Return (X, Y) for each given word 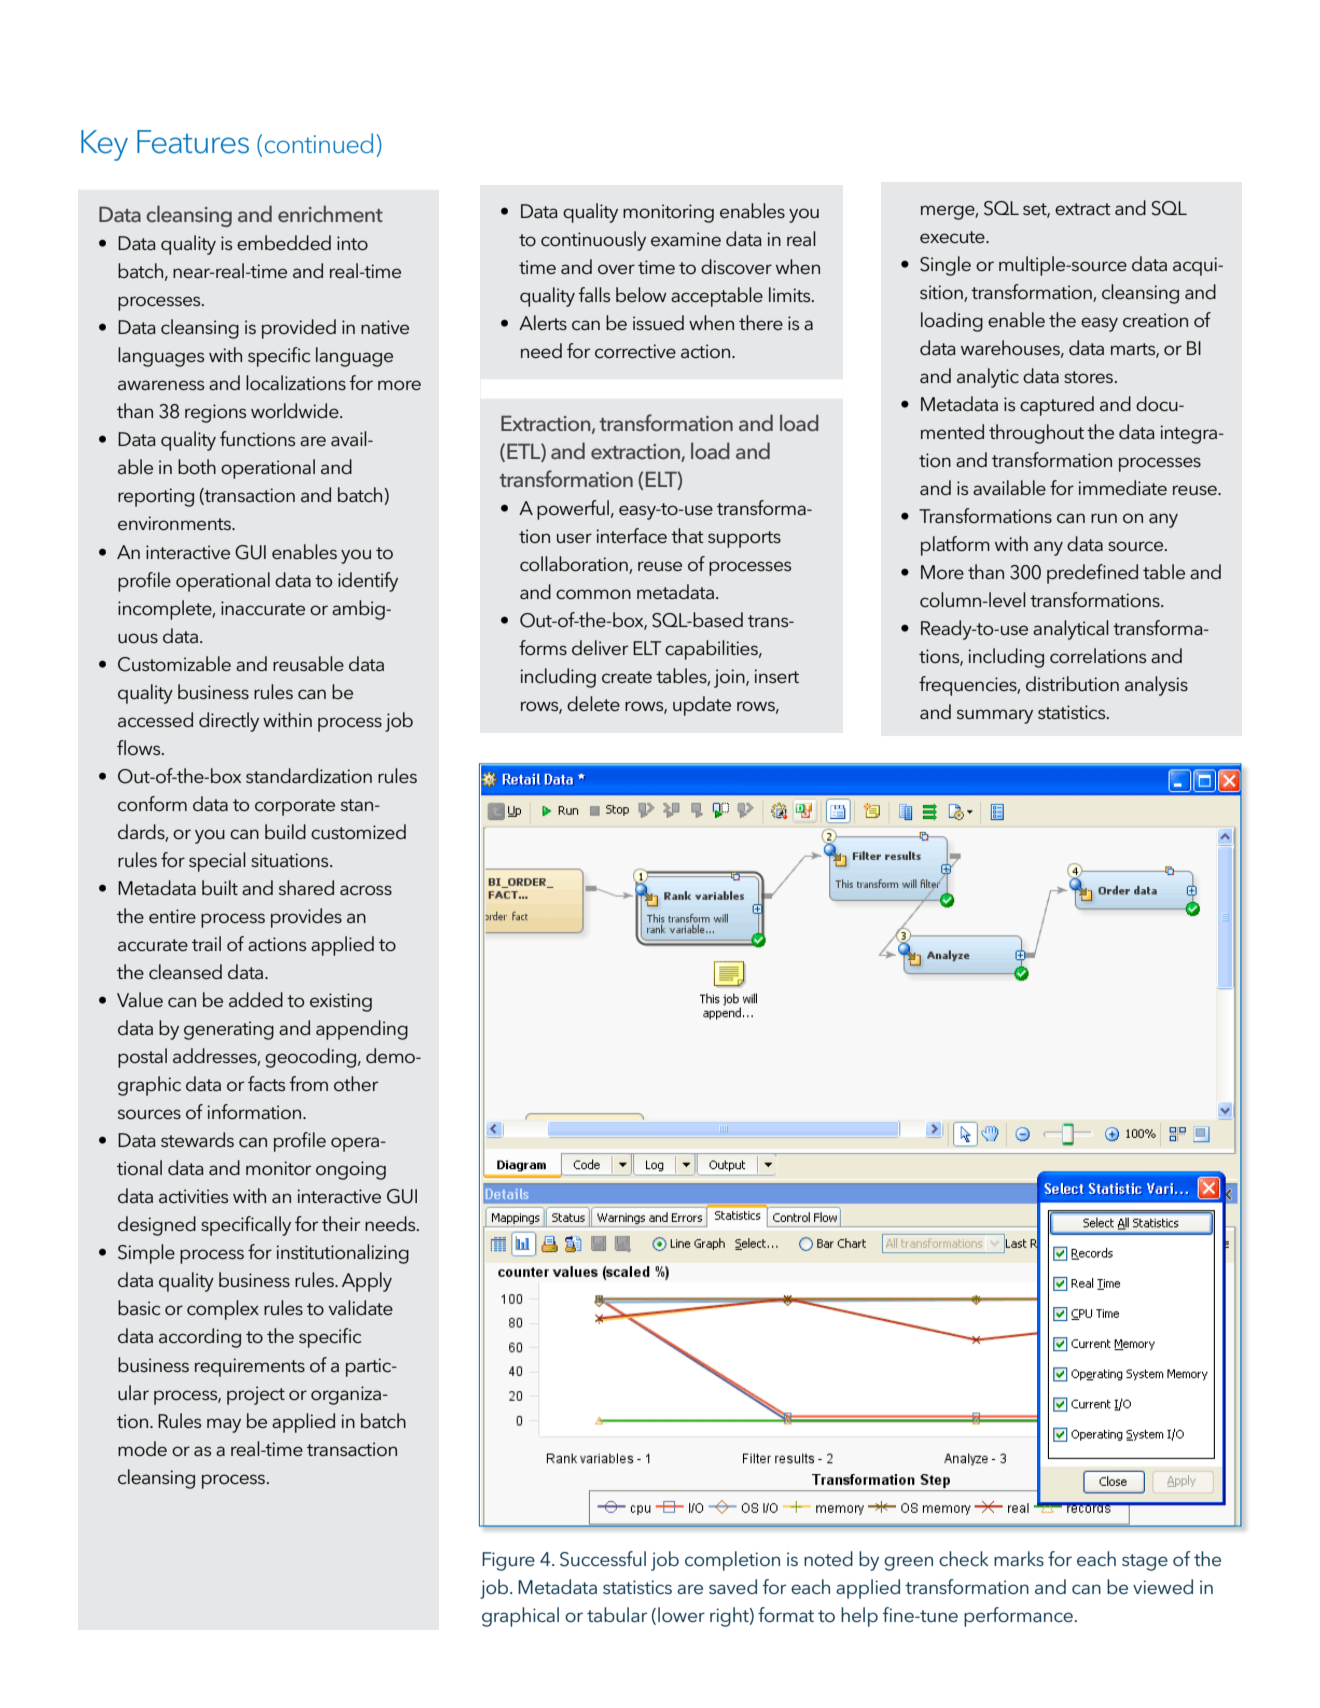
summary (995, 716)
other (356, 1084)
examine (686, 239)
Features (193, 142)
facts (266, 1084)
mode (142, 1449)
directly (229, 722)
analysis (1156, 686)
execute (953, 237)
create (627, 677)
